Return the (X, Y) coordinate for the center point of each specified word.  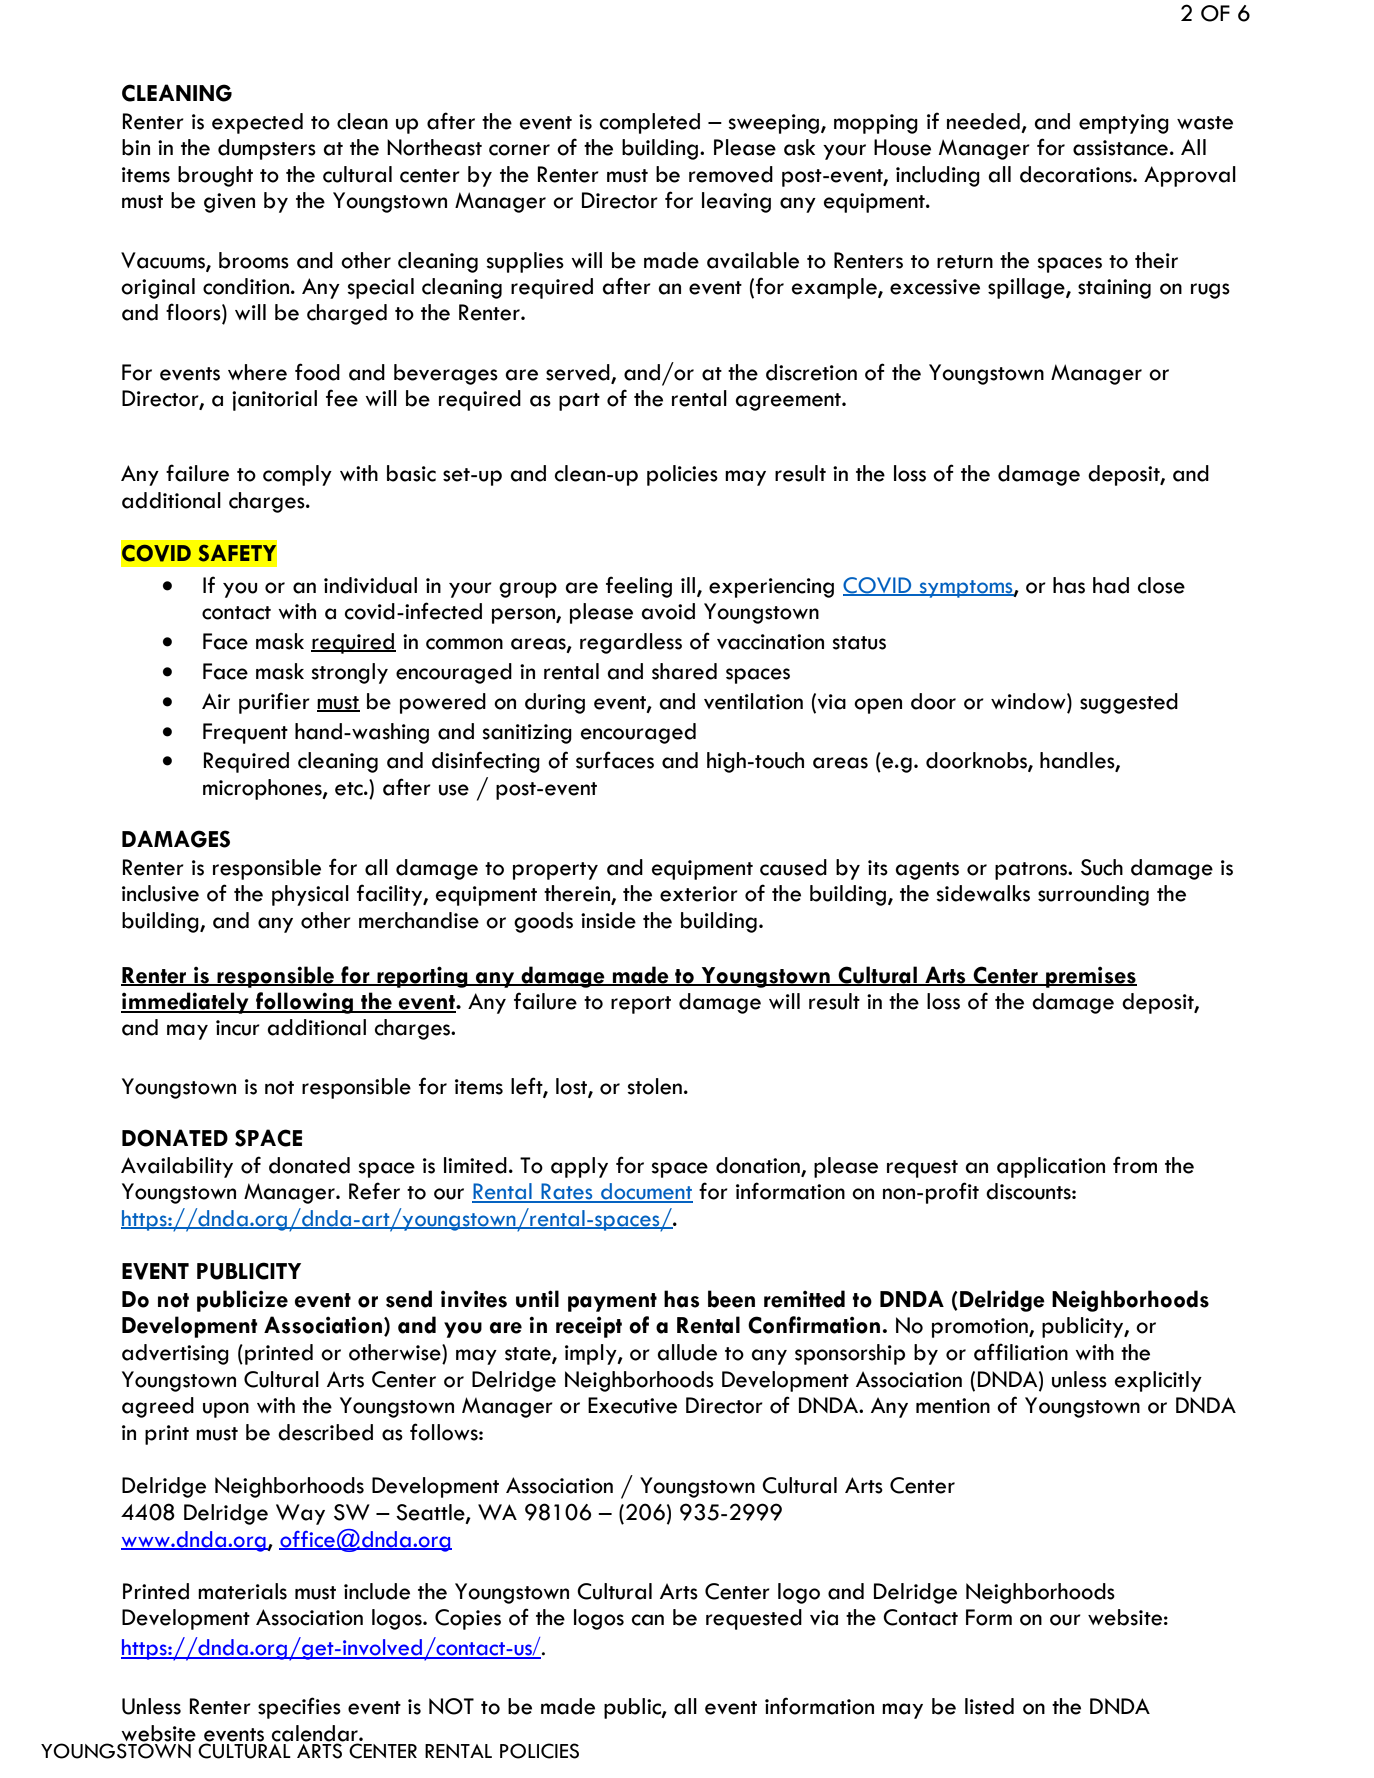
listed (989, 1706)
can (648, 1620)
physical (310, 895)
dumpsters (267, 149)
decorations (1077, 174)
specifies (299, 1708)
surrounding (1093, 895)
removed (731, 174)
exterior (699, 894)
